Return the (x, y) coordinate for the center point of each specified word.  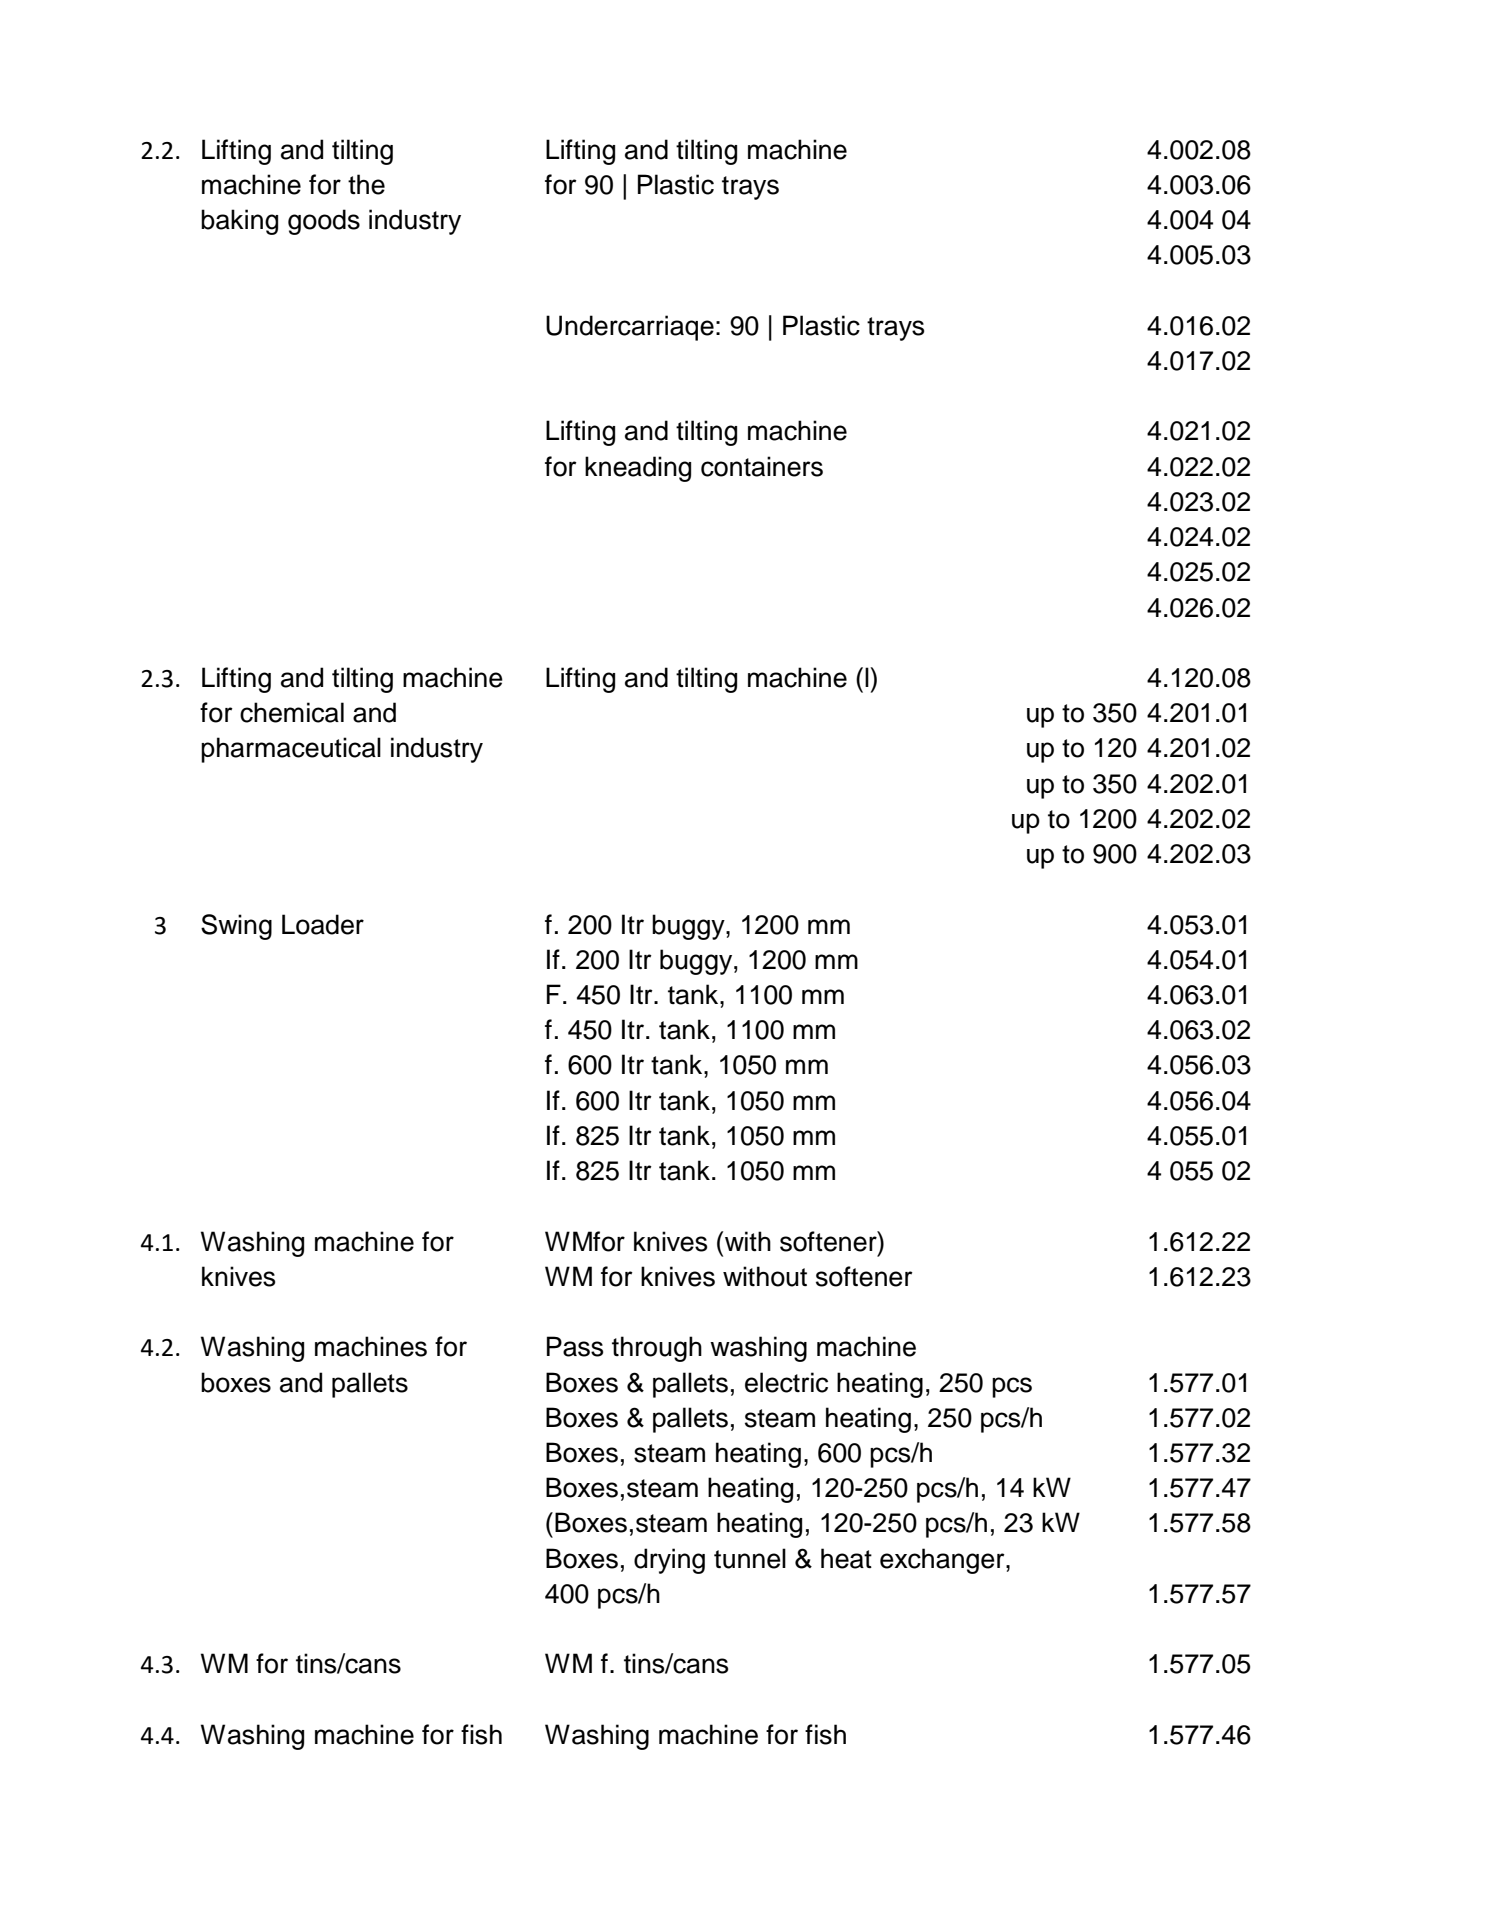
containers (762, 466)
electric (786, 1382)
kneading (638, 469)
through (657, 1349)
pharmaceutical (291, 750)
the (366, 184)
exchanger (943, 1561)
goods (324, 222)
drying (669, 1561)
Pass (575, 1346)
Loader (323, 924)
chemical (292, 712)
